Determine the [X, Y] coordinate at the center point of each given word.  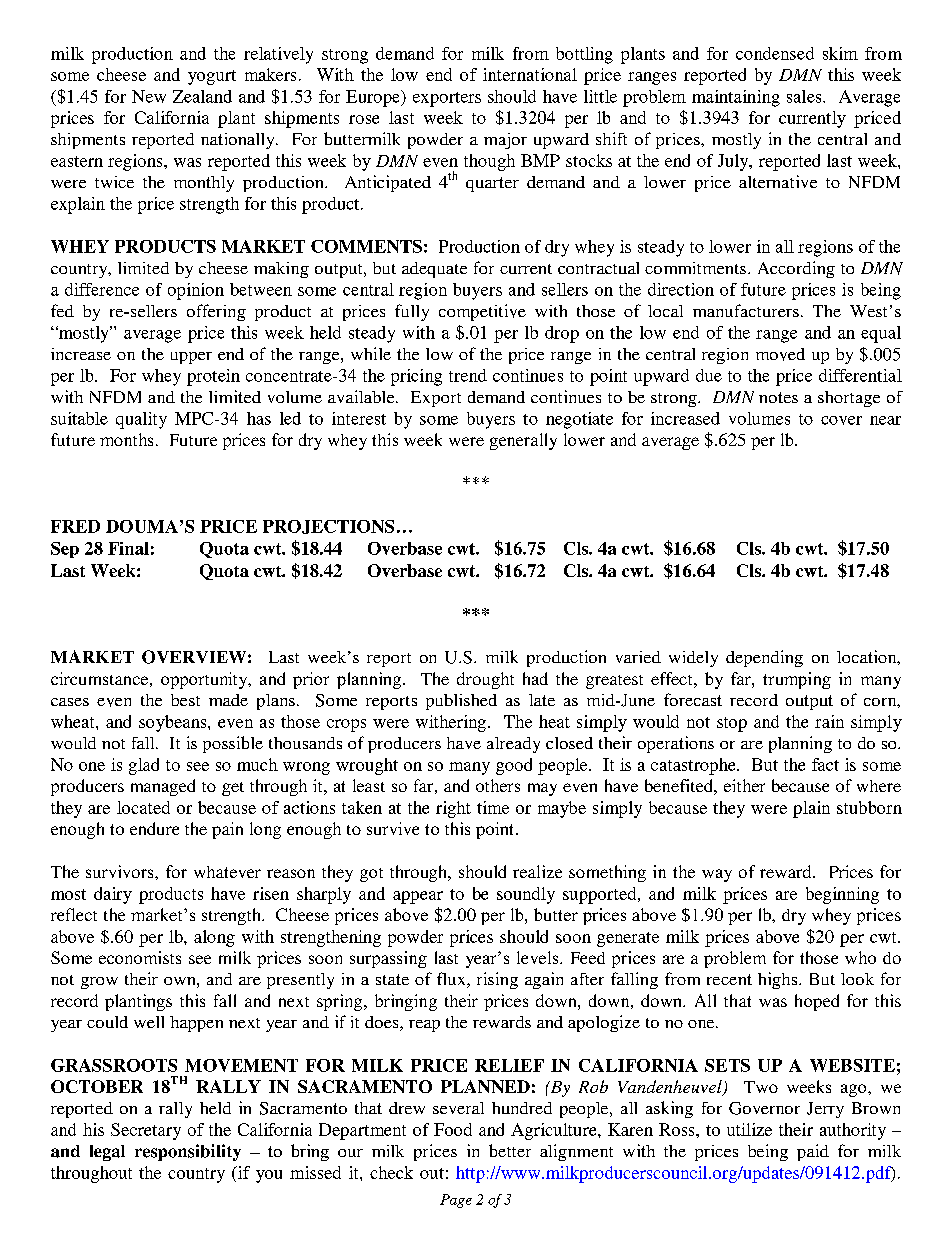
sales [805, 96]
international [530, 74]
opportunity [205, 680]
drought [485, 680]
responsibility [188, 1152]
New [149, 96]
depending [764, 658]
